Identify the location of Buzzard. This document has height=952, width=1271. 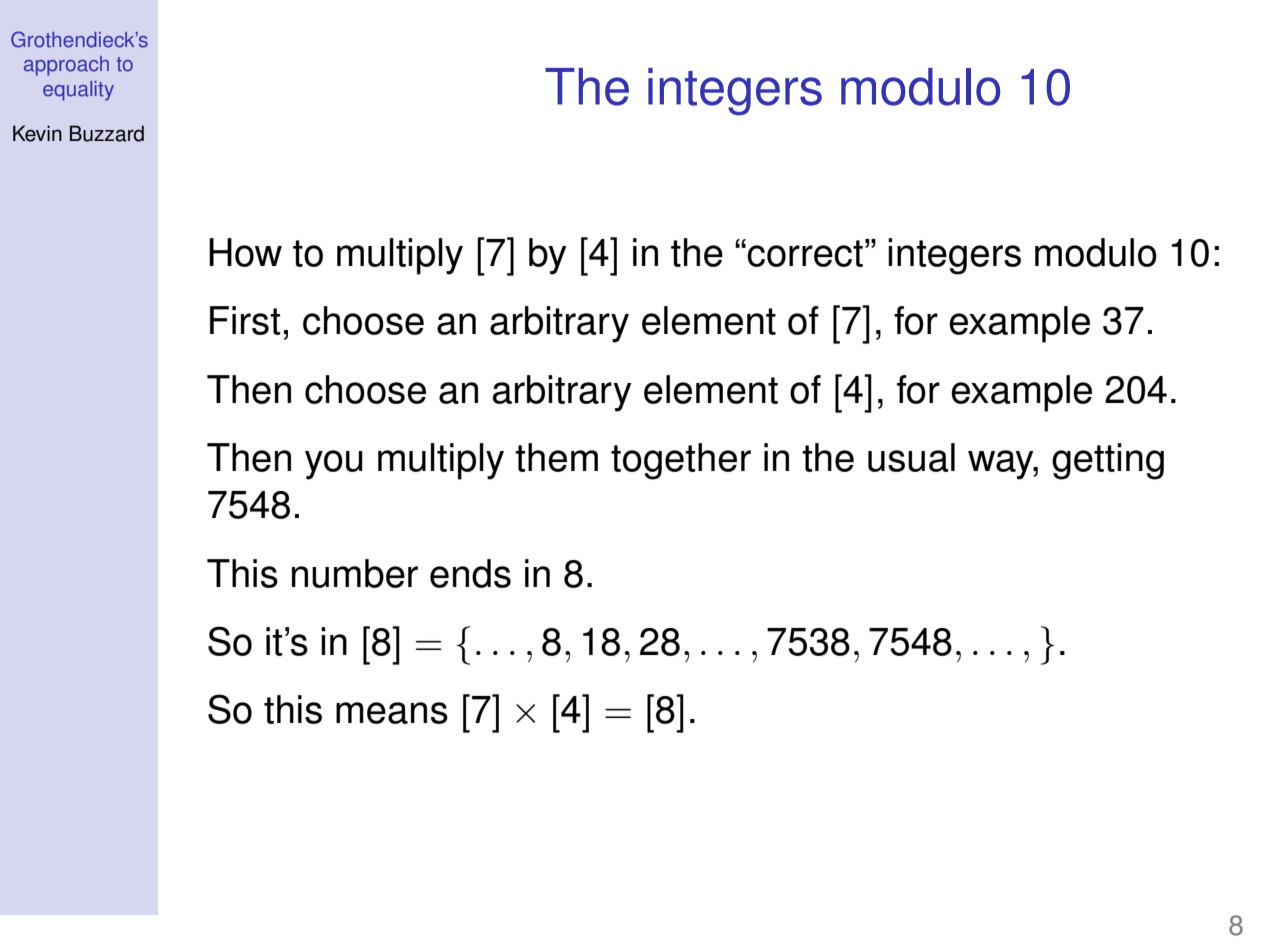
(107, 133).
